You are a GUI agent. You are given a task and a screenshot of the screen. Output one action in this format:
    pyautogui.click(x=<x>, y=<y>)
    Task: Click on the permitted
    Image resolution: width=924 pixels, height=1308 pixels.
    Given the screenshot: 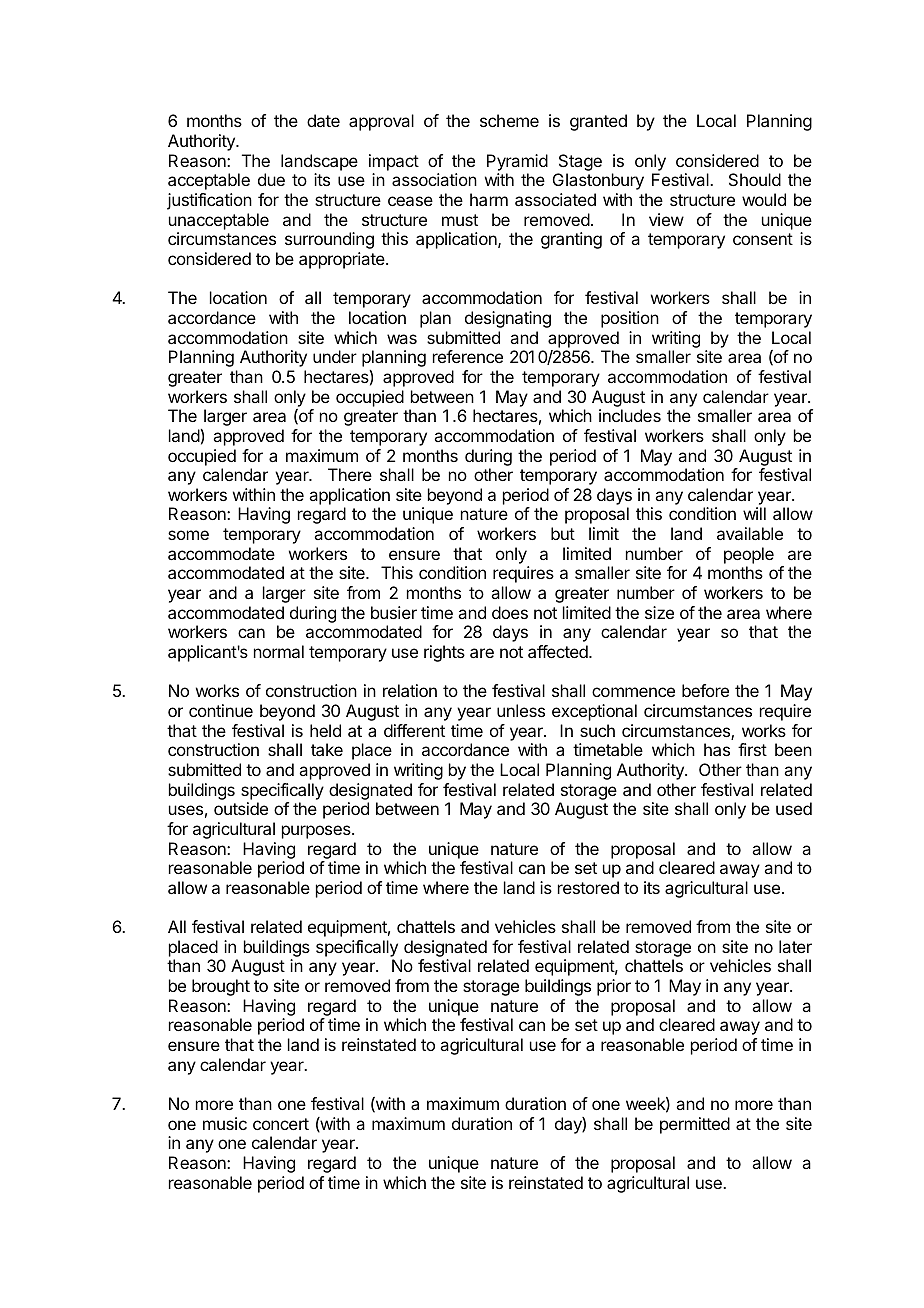 What is the action you would take?
    pyautogui.click(x=695, y=1125)
